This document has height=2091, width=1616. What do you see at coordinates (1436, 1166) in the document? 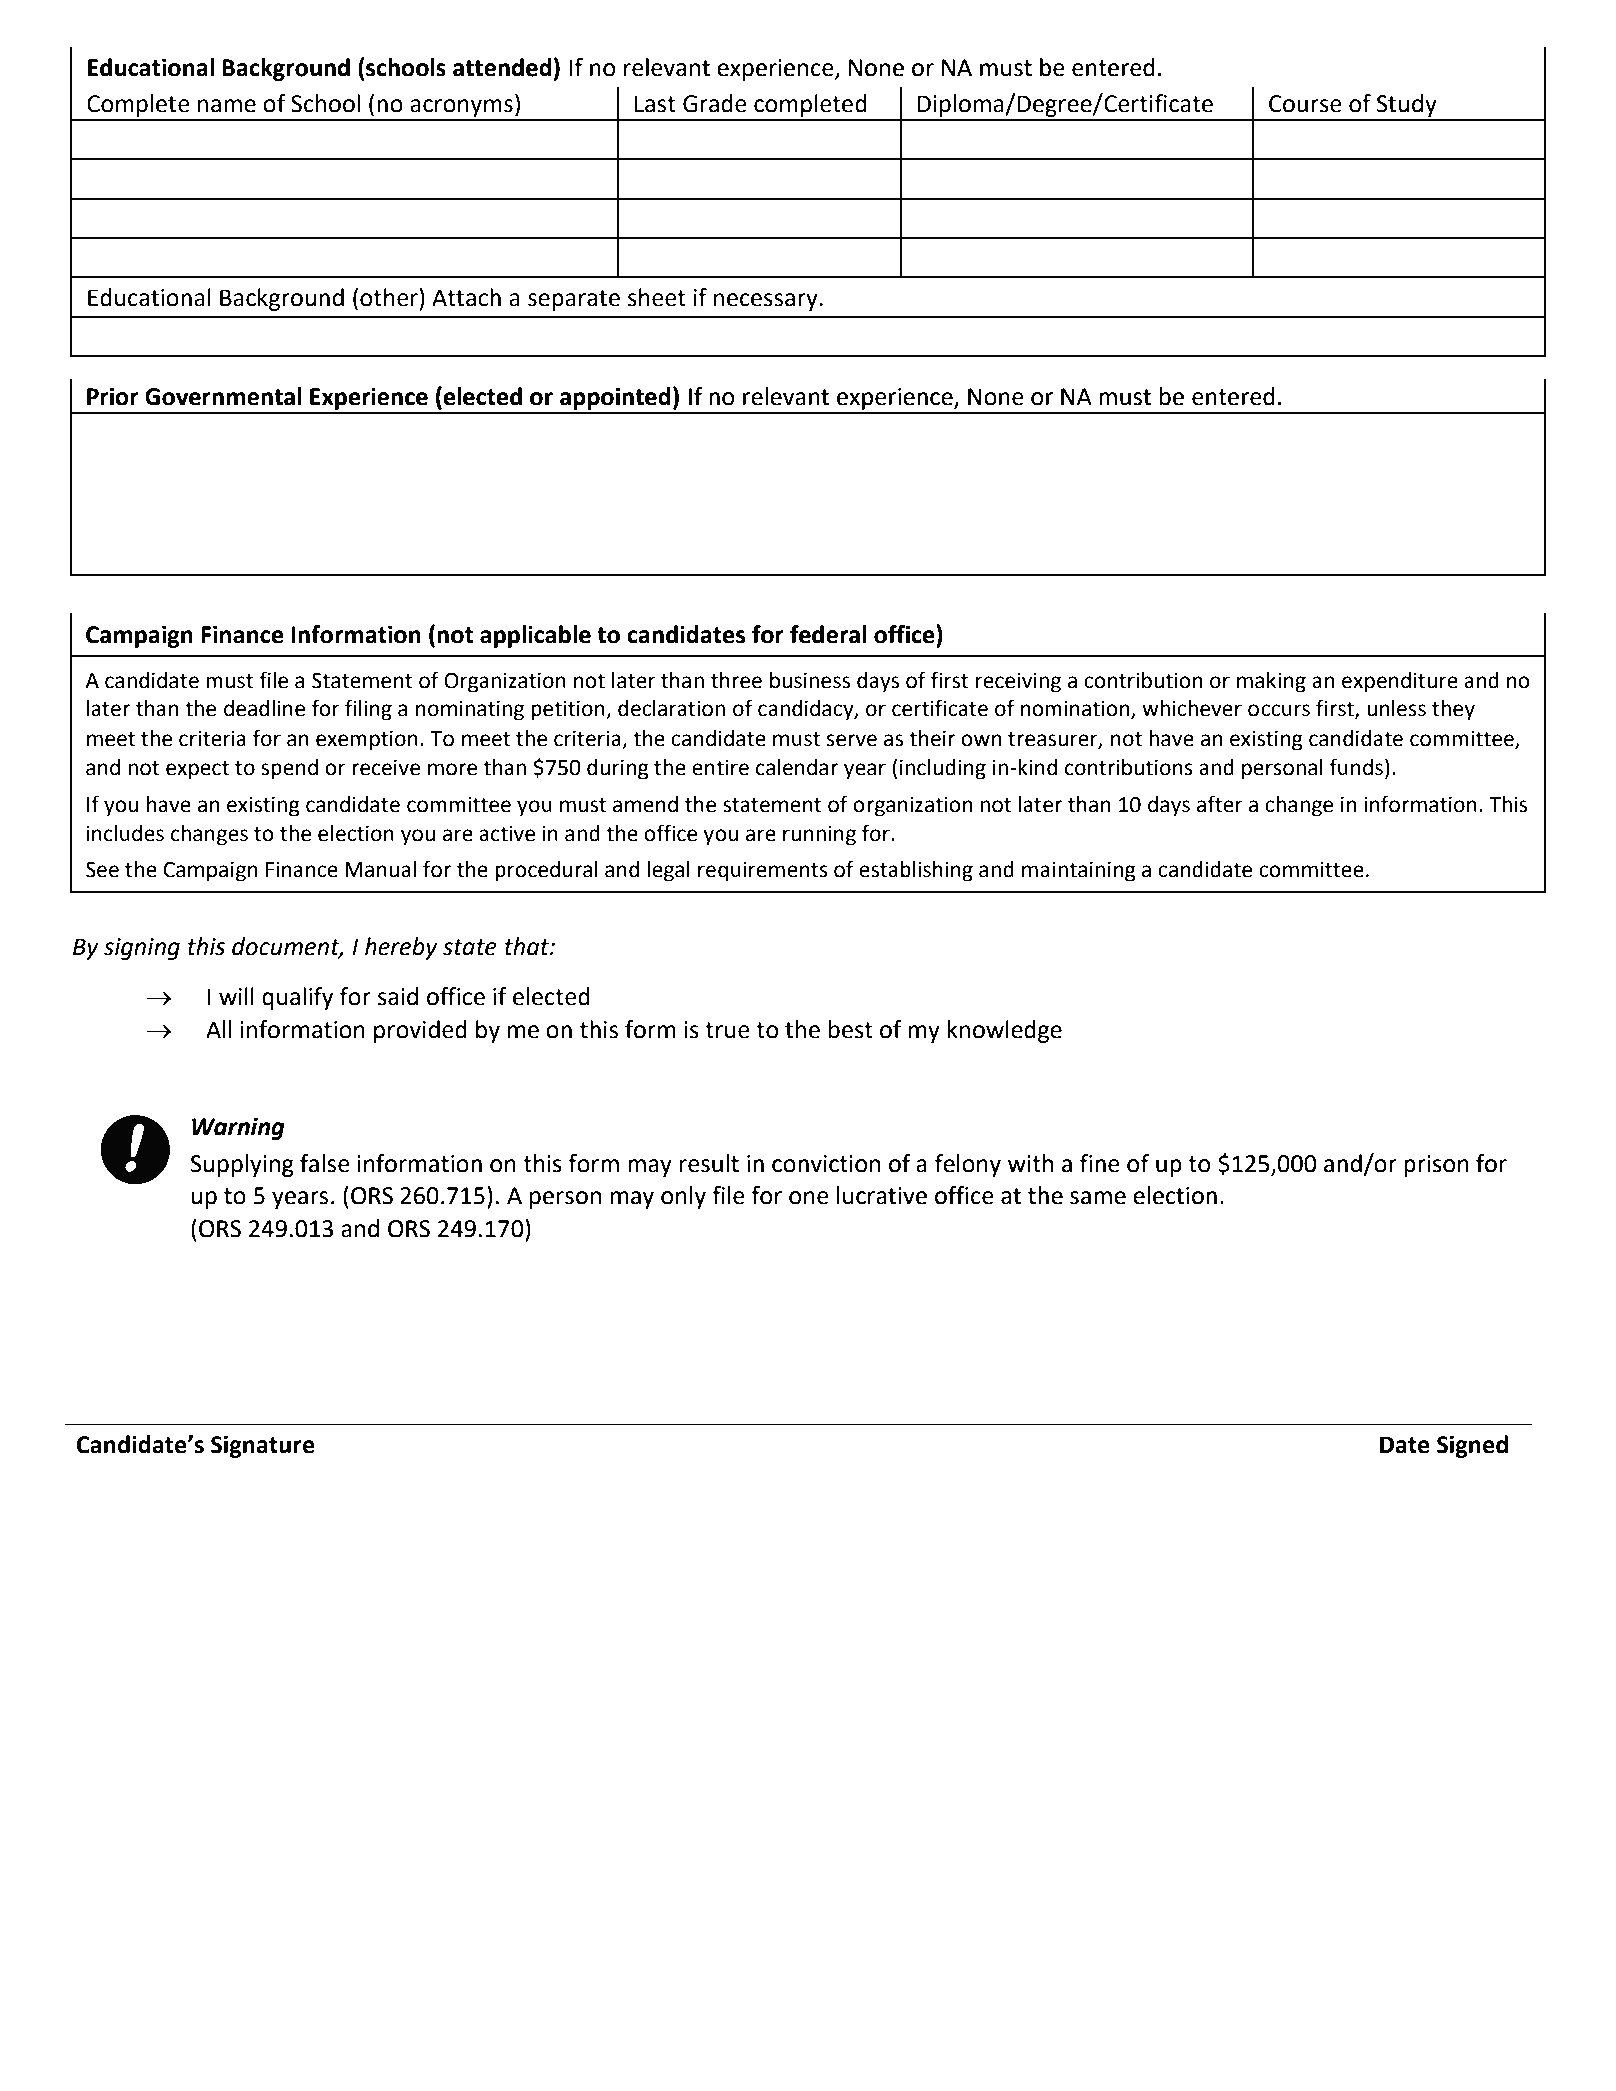
I see `prison` at bounding box center [1436, 1166].
